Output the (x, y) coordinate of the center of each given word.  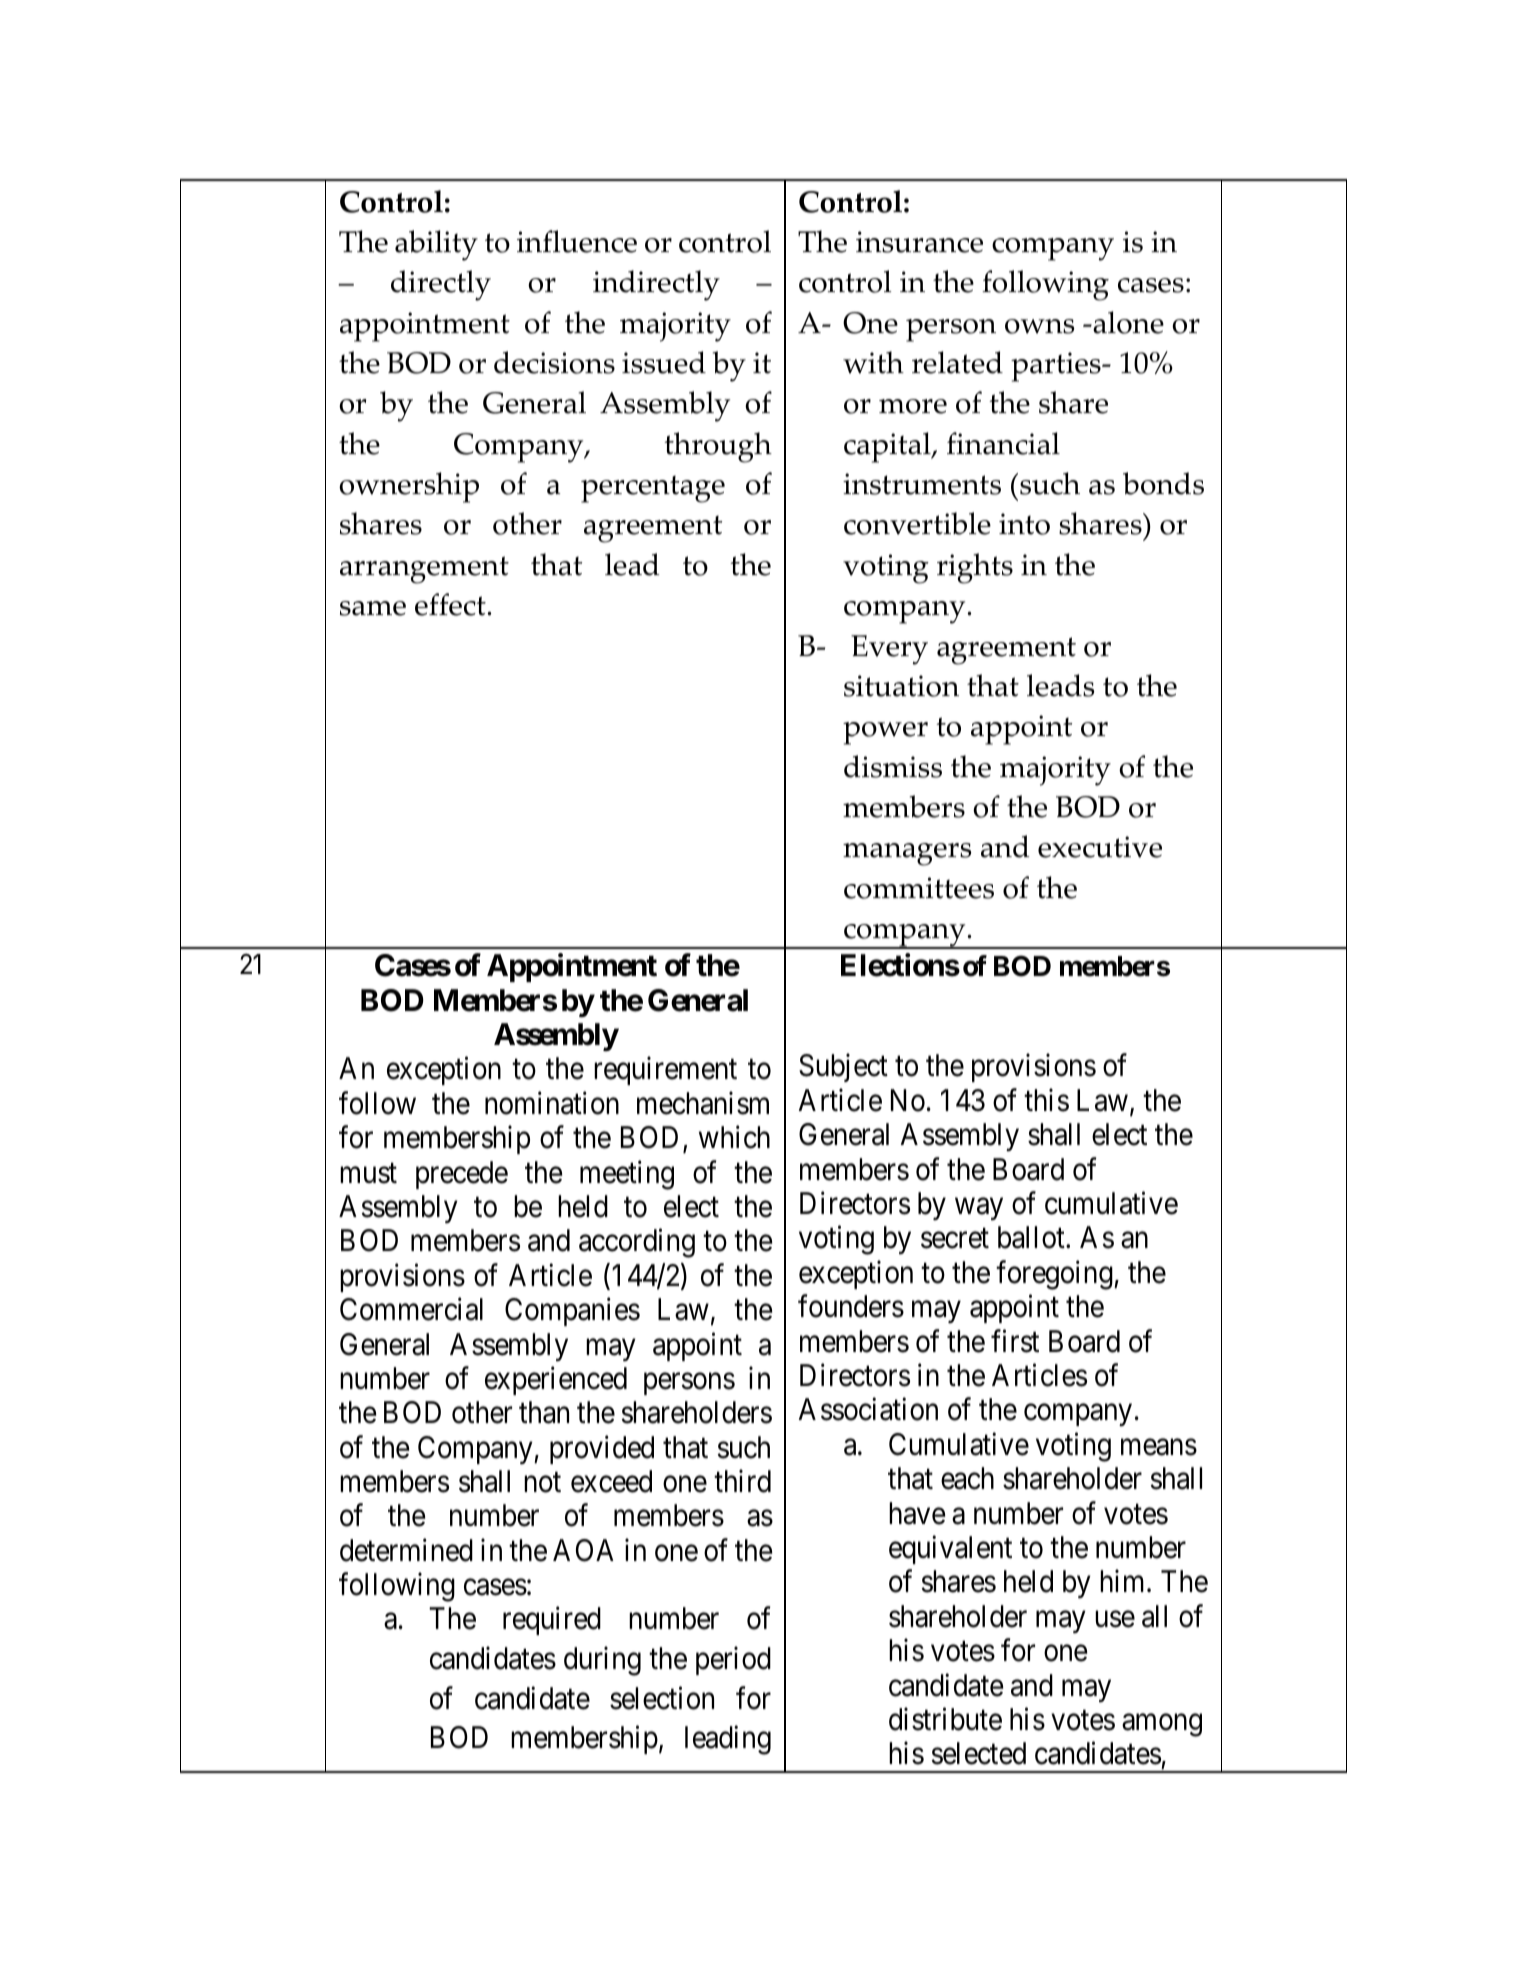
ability (436, 245)
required (552, 1621)
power (885, 733)
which (734, 1137)
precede (462, 1175)
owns (1039, 326)
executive (1100, 847)
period (733, 1661)
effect (451, 604)
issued (664, 362)
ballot (1032, 1237)
